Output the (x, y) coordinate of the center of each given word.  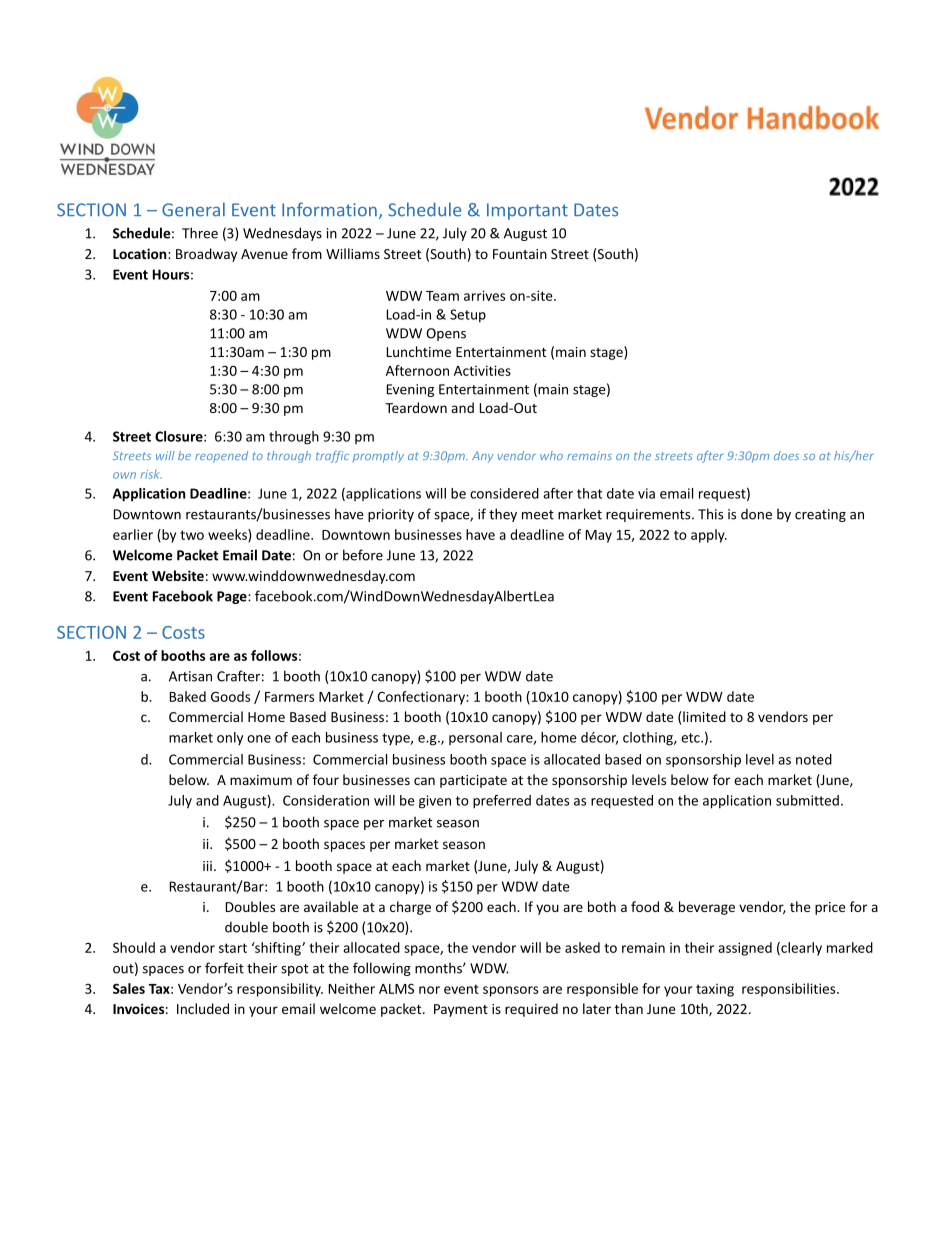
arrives (484, 295)
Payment (461, 1010)
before (363, 555)
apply (709, 536)
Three (200, 233)
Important (527, 211)
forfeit (224, 968)
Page (233, 597)
